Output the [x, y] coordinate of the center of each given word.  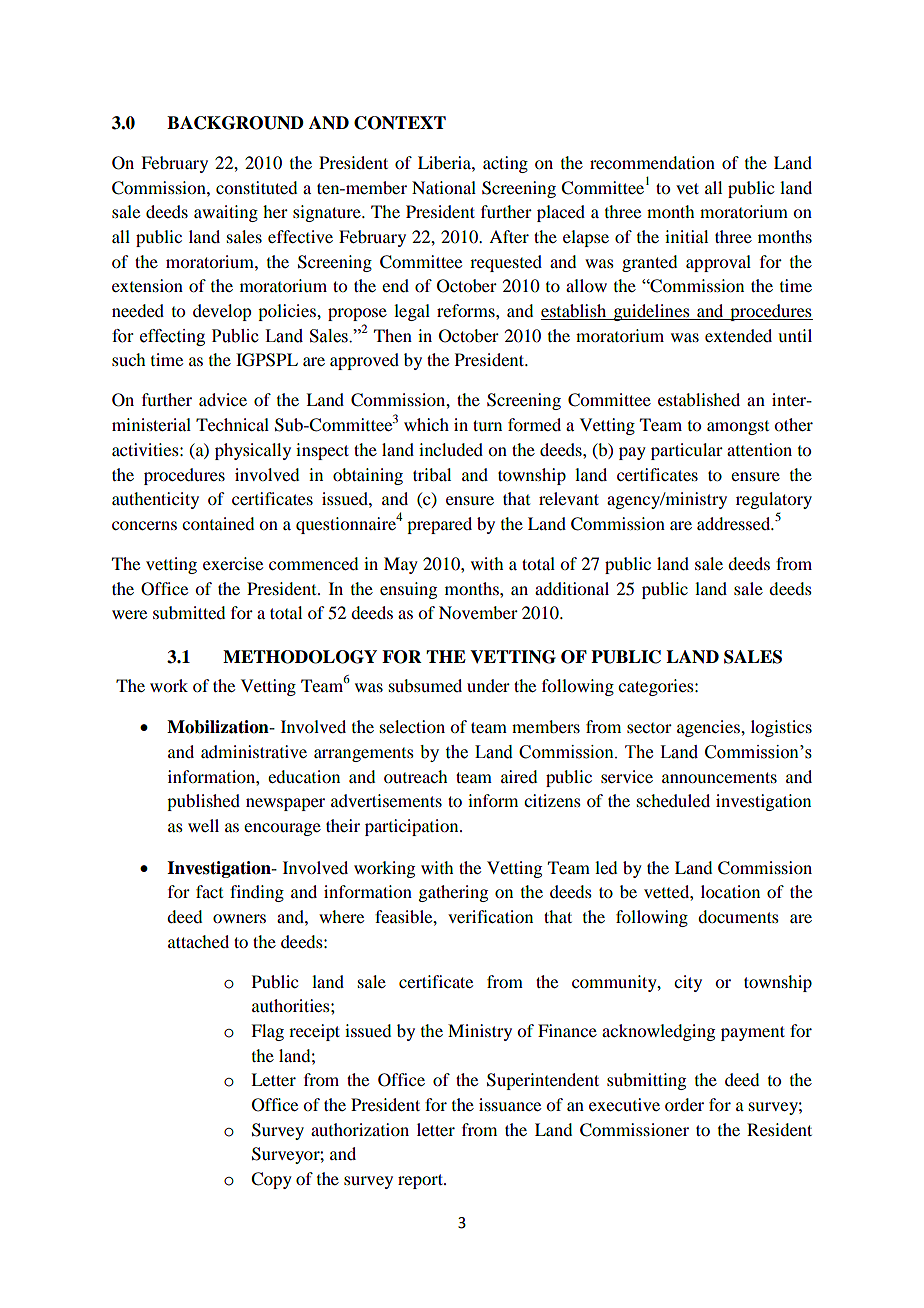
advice [223, 399]
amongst [738, 428]
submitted [189, 612]
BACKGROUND [235, 123]
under [488, 685]
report [421, 1181]
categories [657, 687]
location [730, 891]
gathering [453, 893]
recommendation [652, 162]
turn [487, 425]
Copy [271, 1180]
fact [209, 891]
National [444, 187]
